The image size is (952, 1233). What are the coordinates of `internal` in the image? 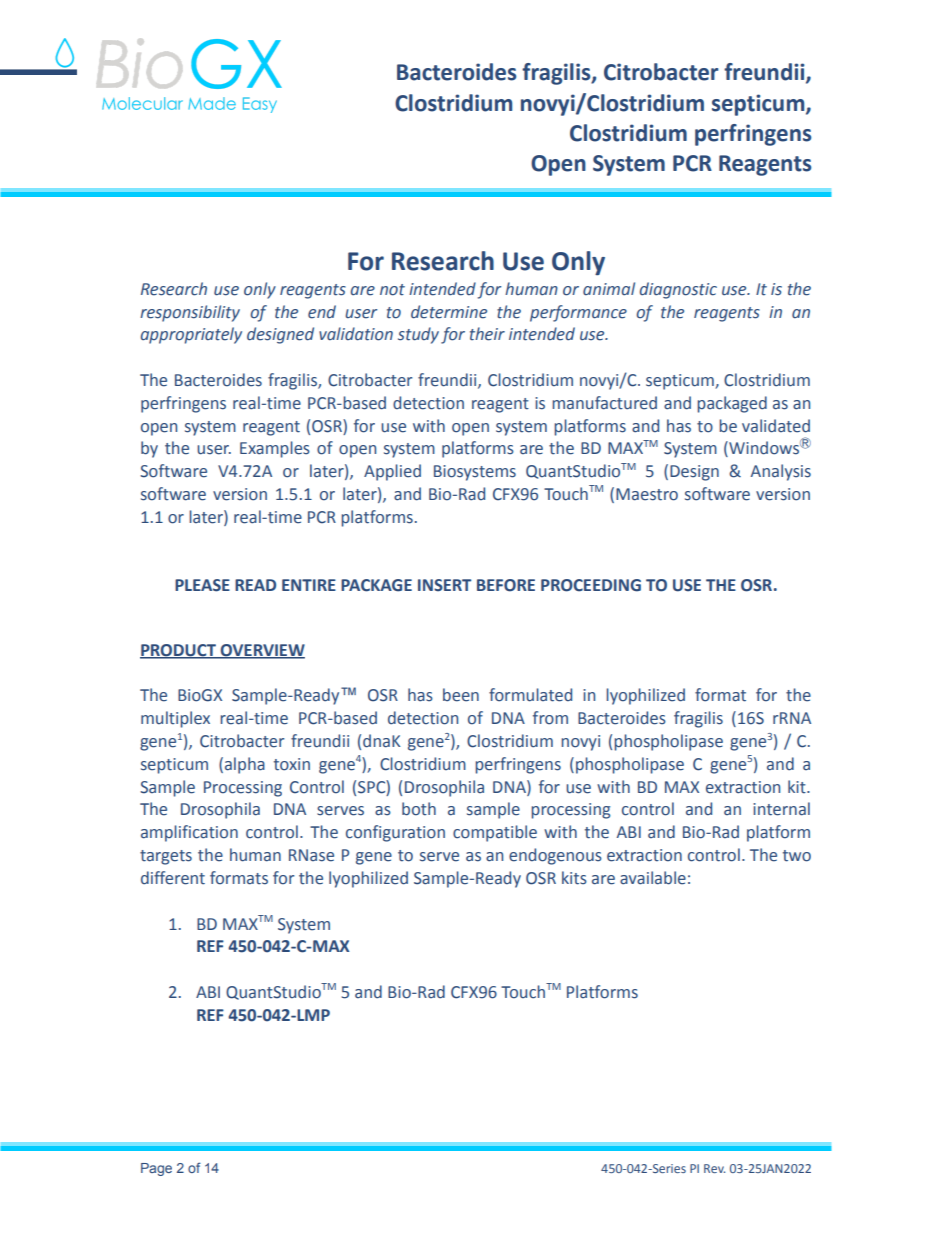 It's located at (781, 809).
